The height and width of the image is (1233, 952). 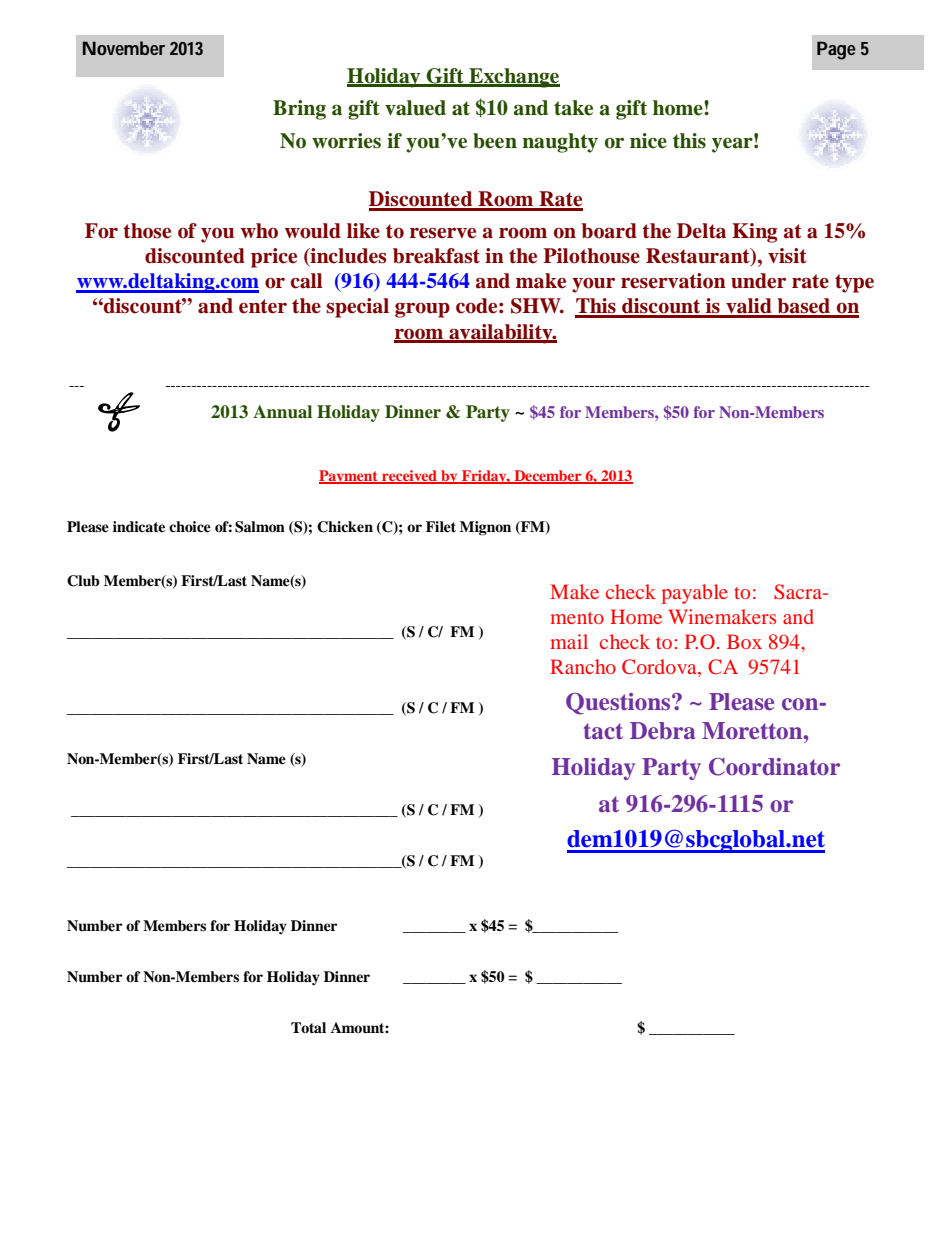 What do you see at coordinates (124, 48) in the image?
I see `November` at bounding box center [124, 48].
